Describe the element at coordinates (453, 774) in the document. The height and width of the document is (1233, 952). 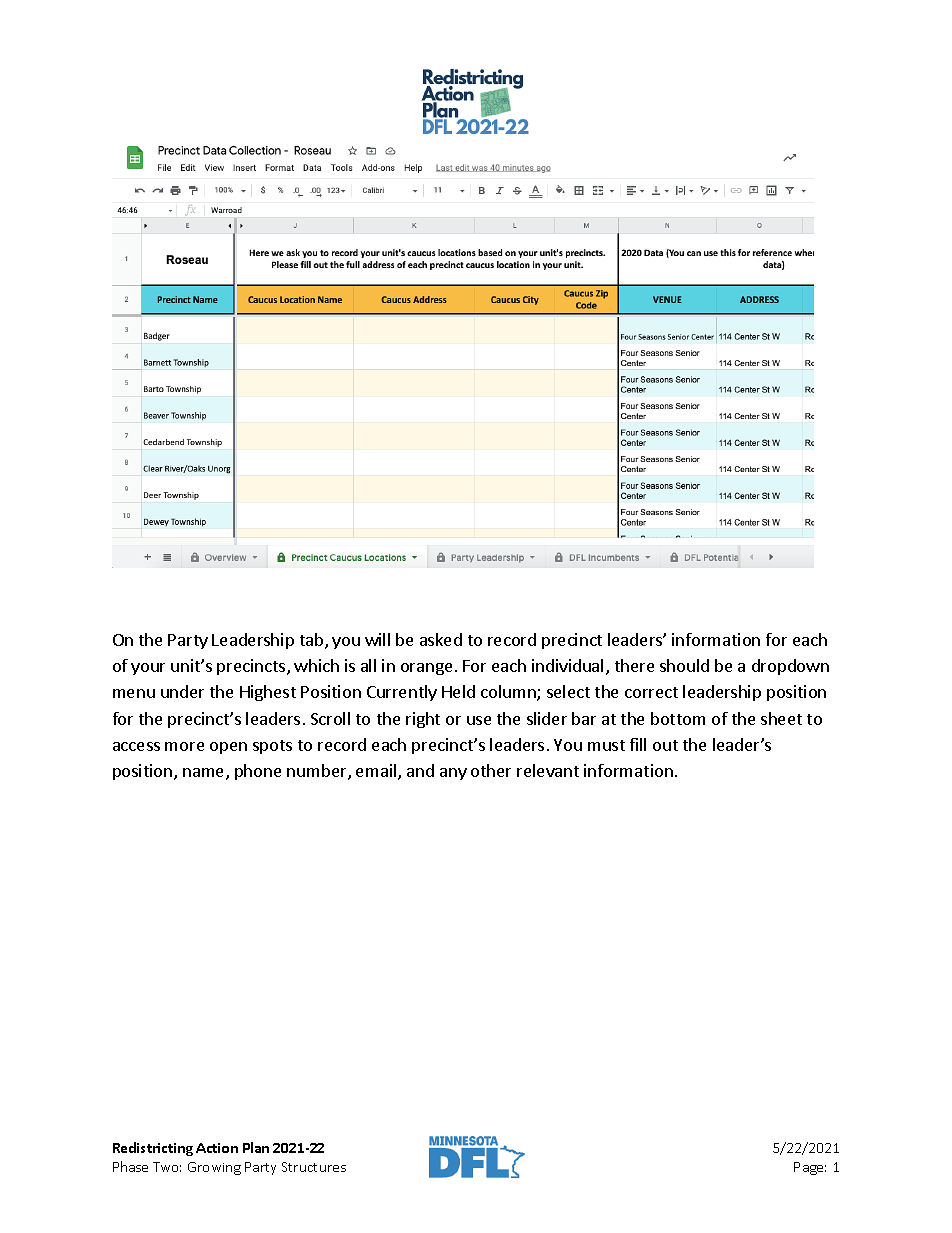
I see `any` at that location.
